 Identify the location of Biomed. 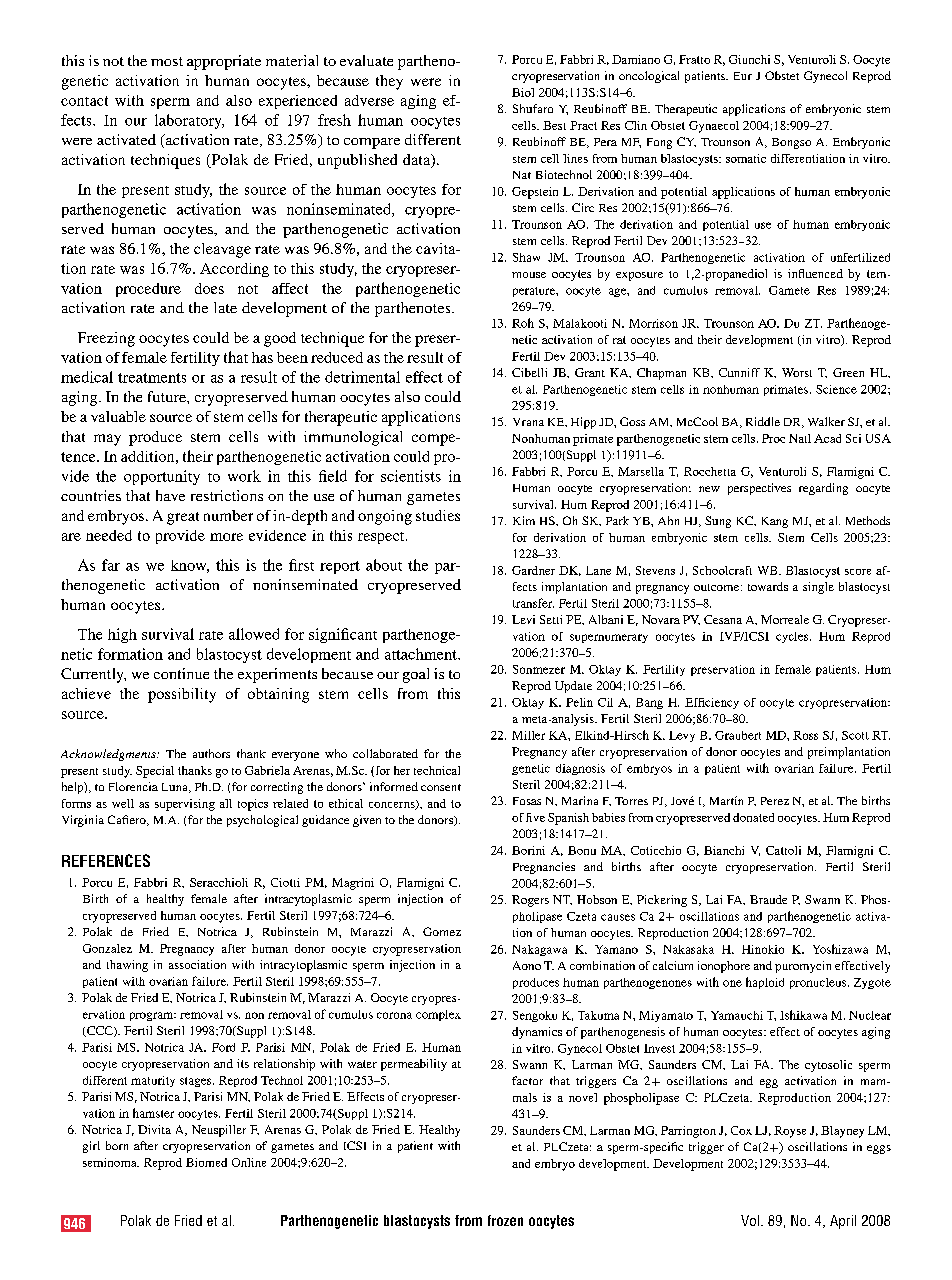
(206, 1162).
